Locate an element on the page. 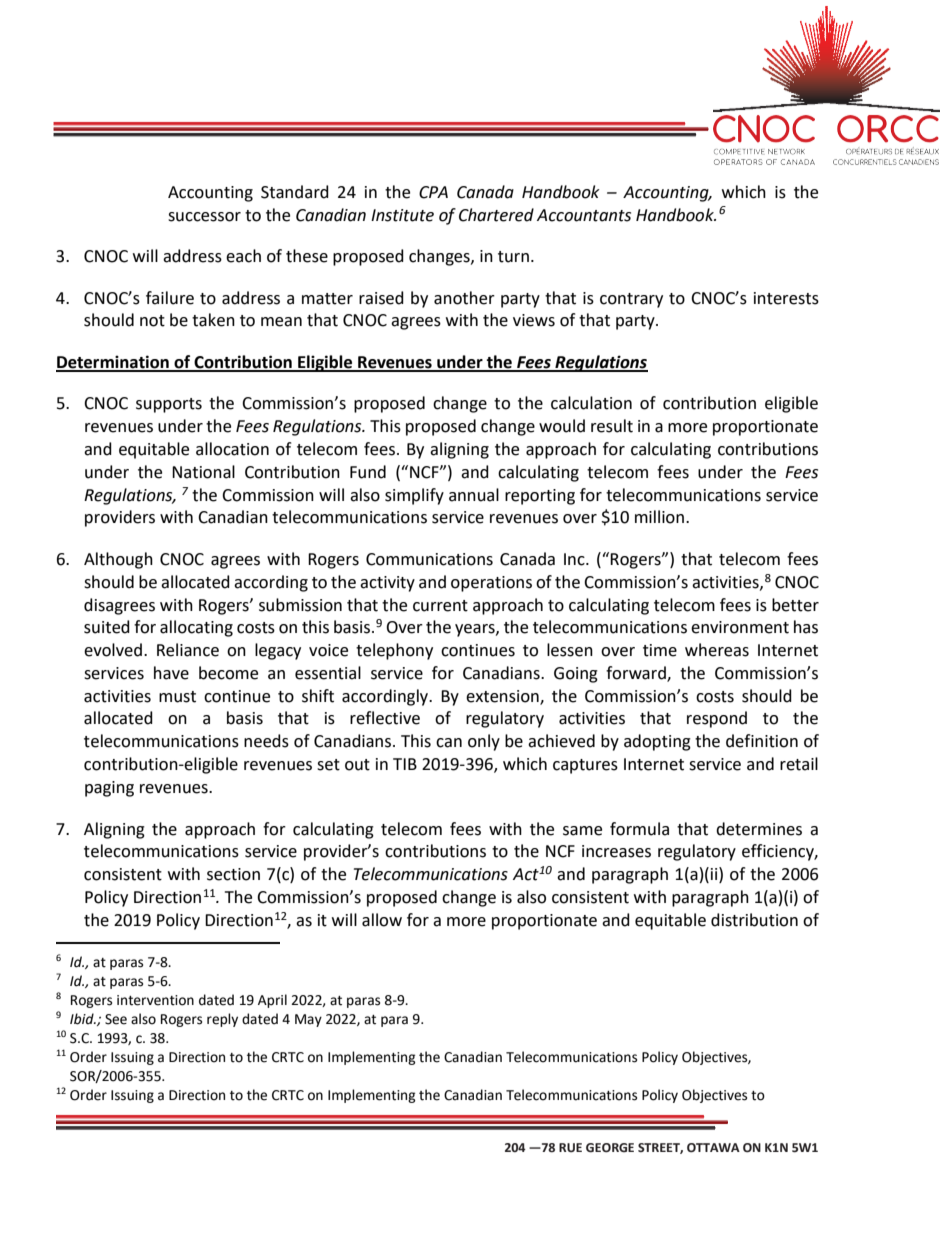 The image size is (952, 1233). reply is located at coordinates (222, 1020).
